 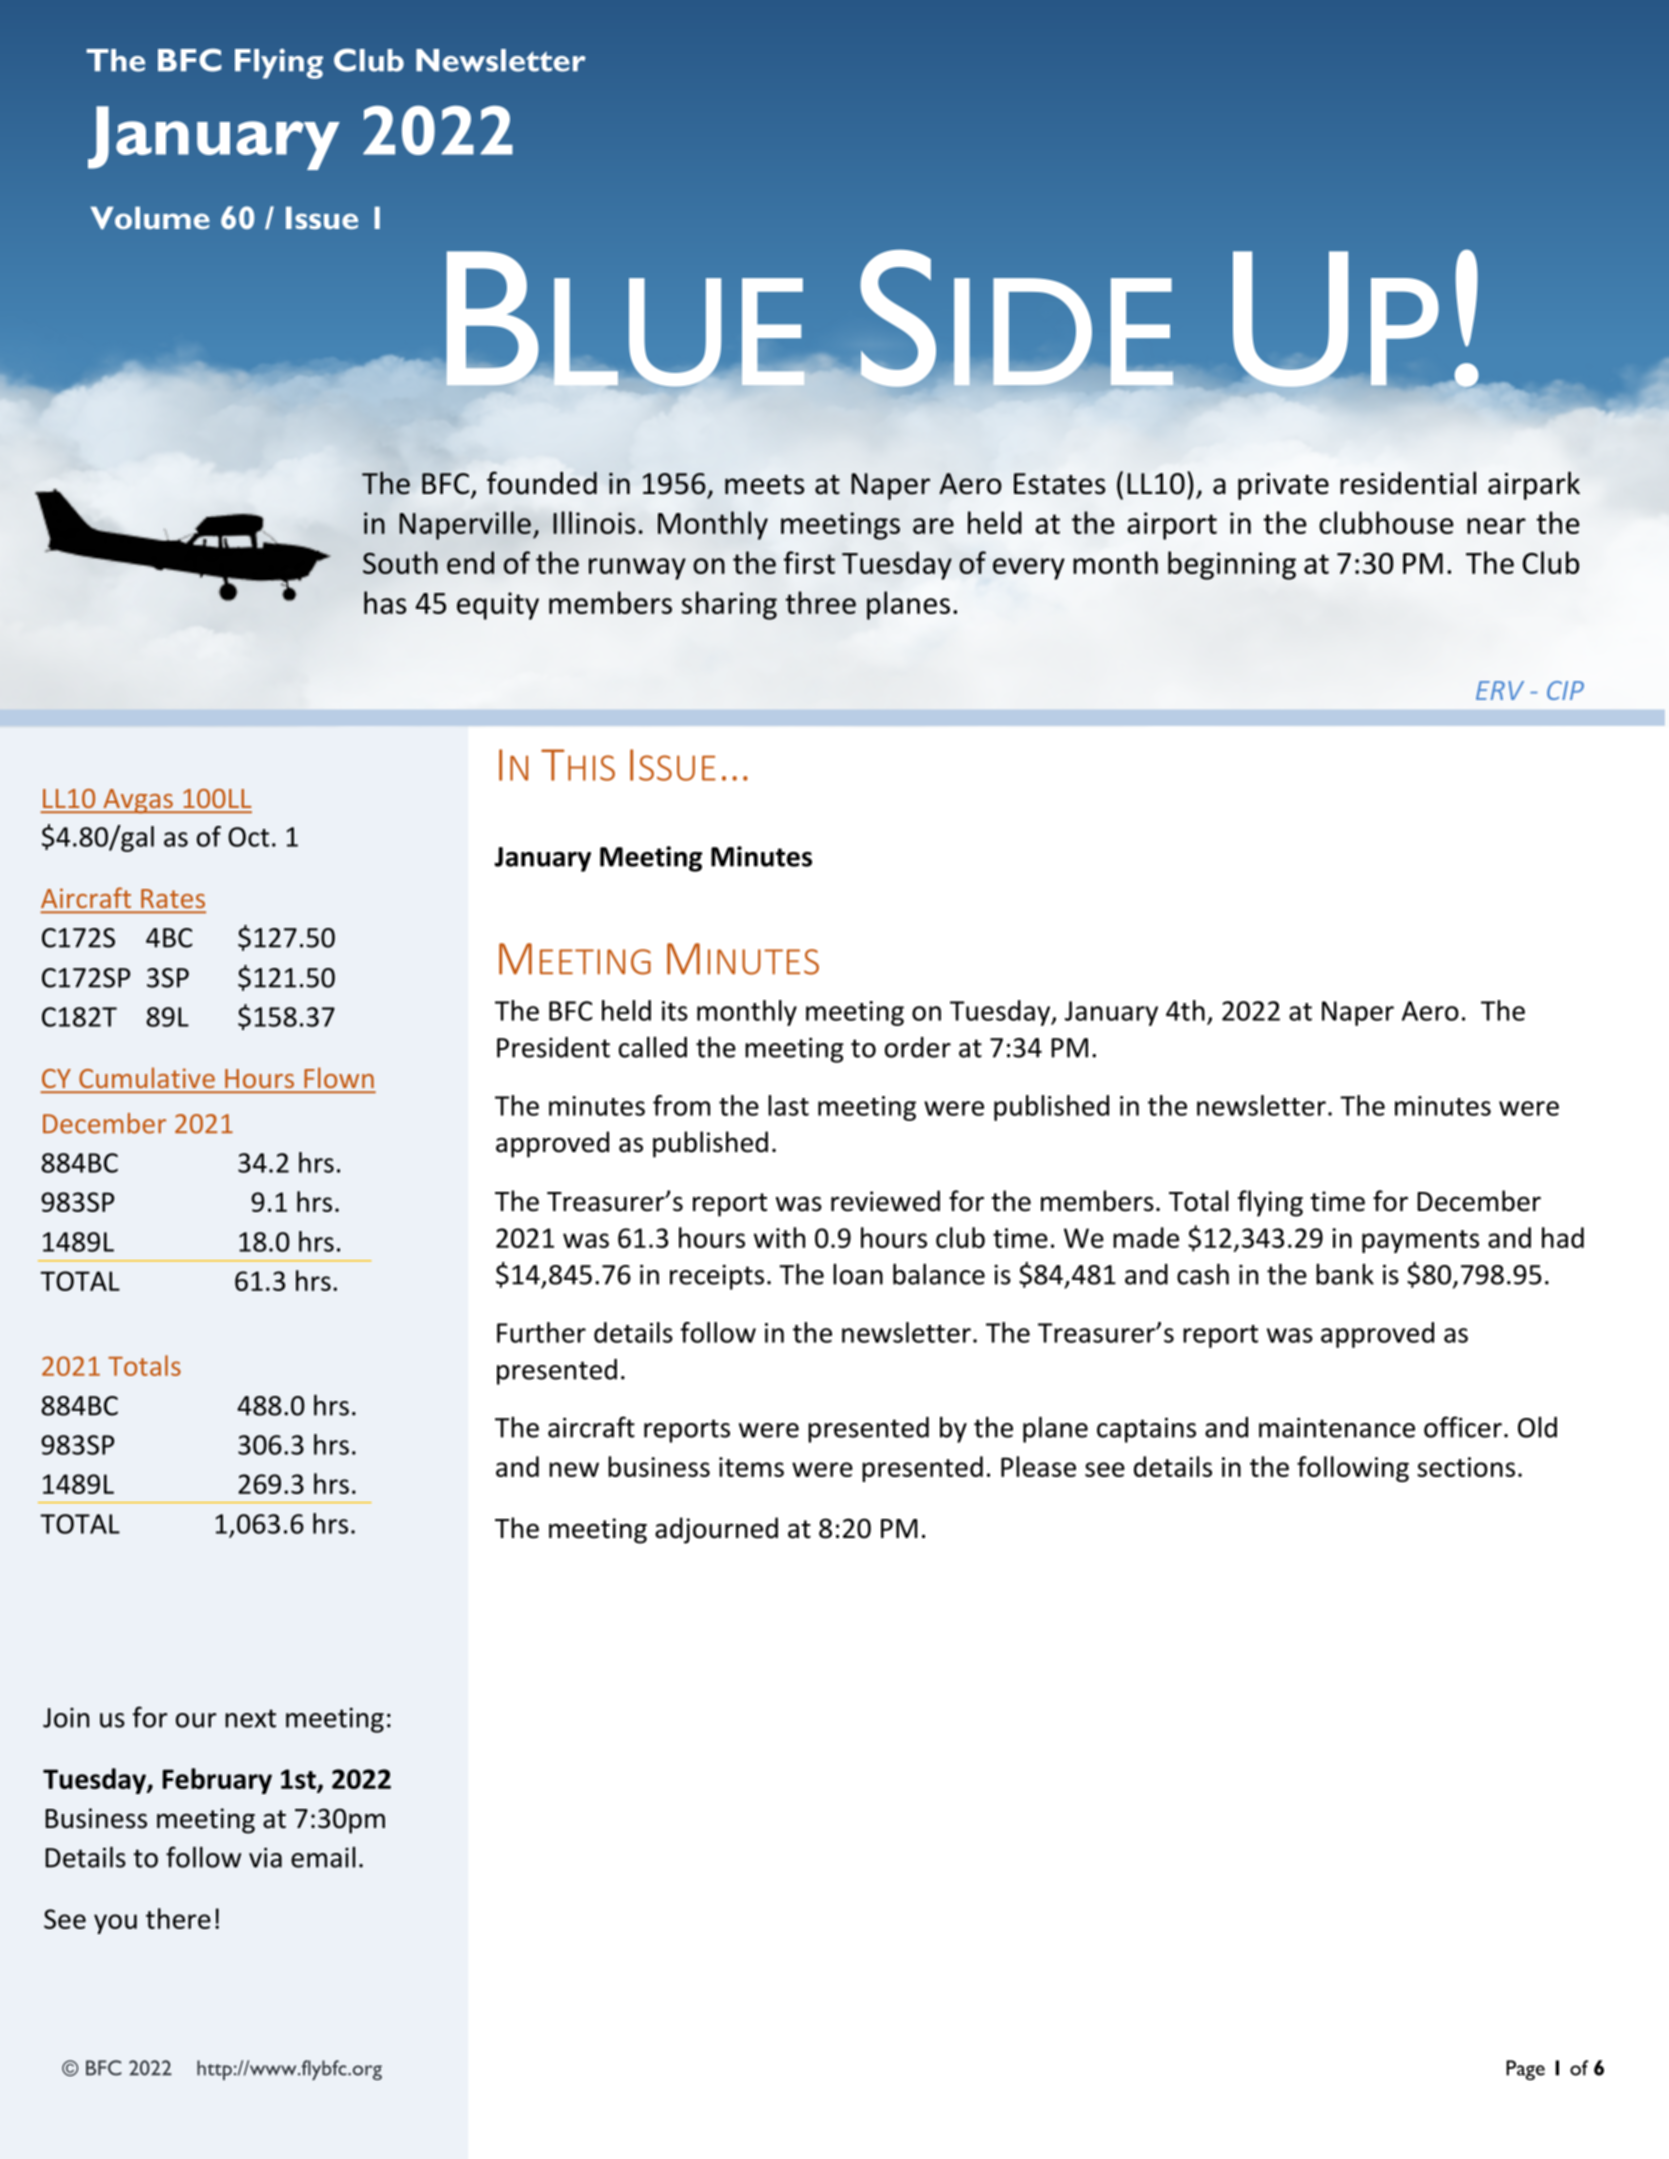 I want to click on CIP, so click(x=1565, y=690).
